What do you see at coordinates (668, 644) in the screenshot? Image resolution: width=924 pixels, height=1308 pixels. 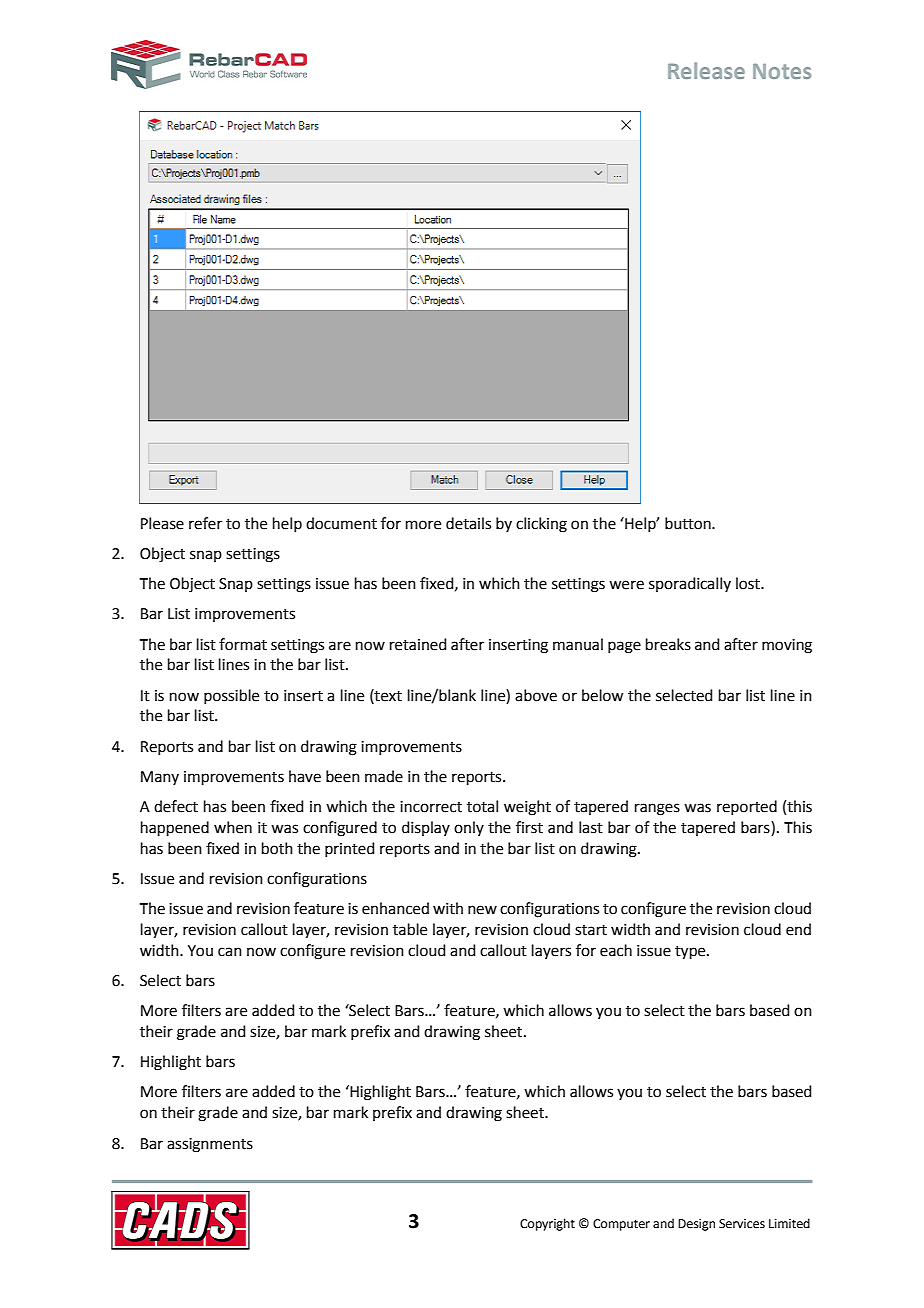 I see `breaks` at bounding box center [668, 644].
